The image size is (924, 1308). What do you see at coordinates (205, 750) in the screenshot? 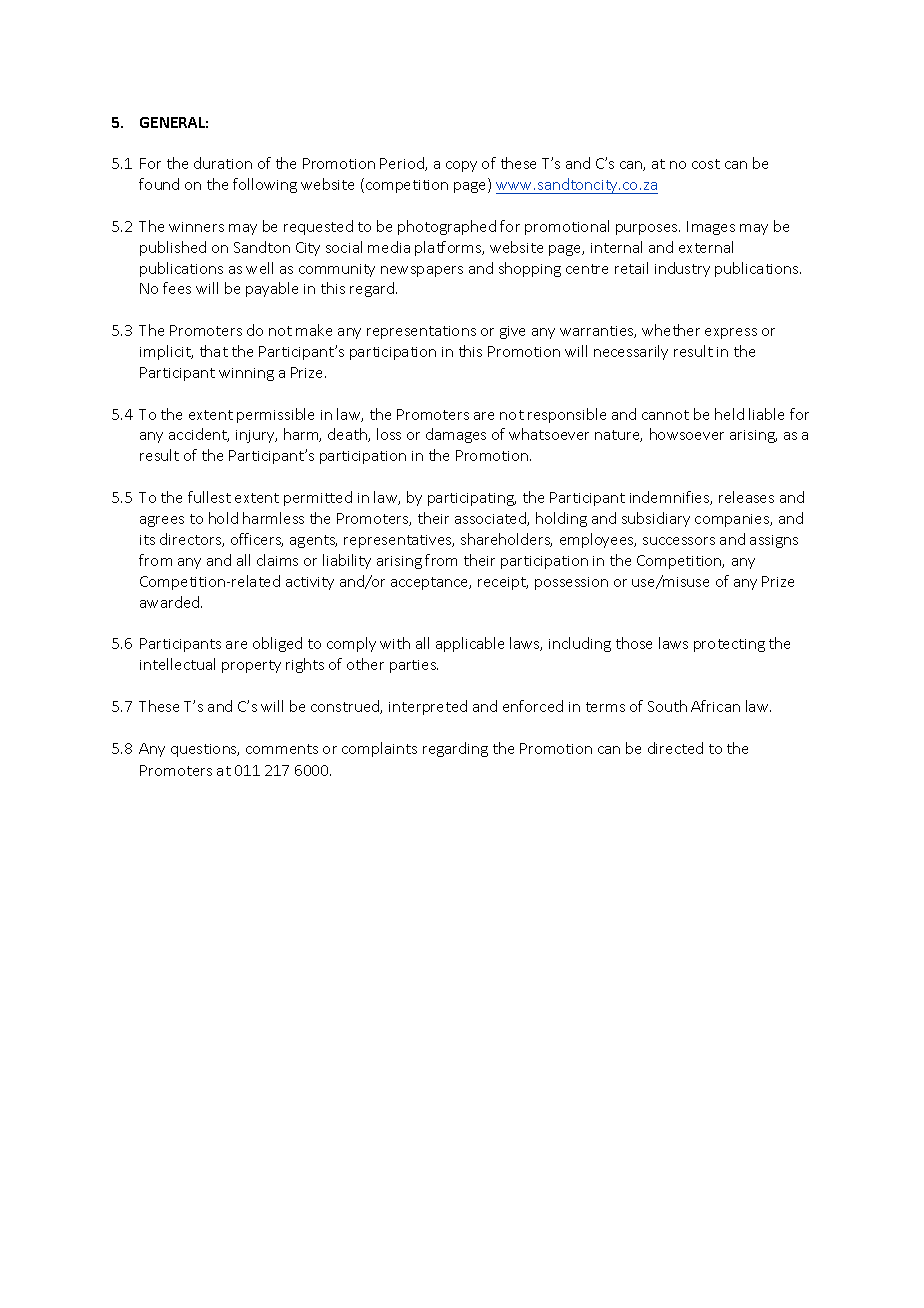
I see `questions` at bounding box center [205, 750].
